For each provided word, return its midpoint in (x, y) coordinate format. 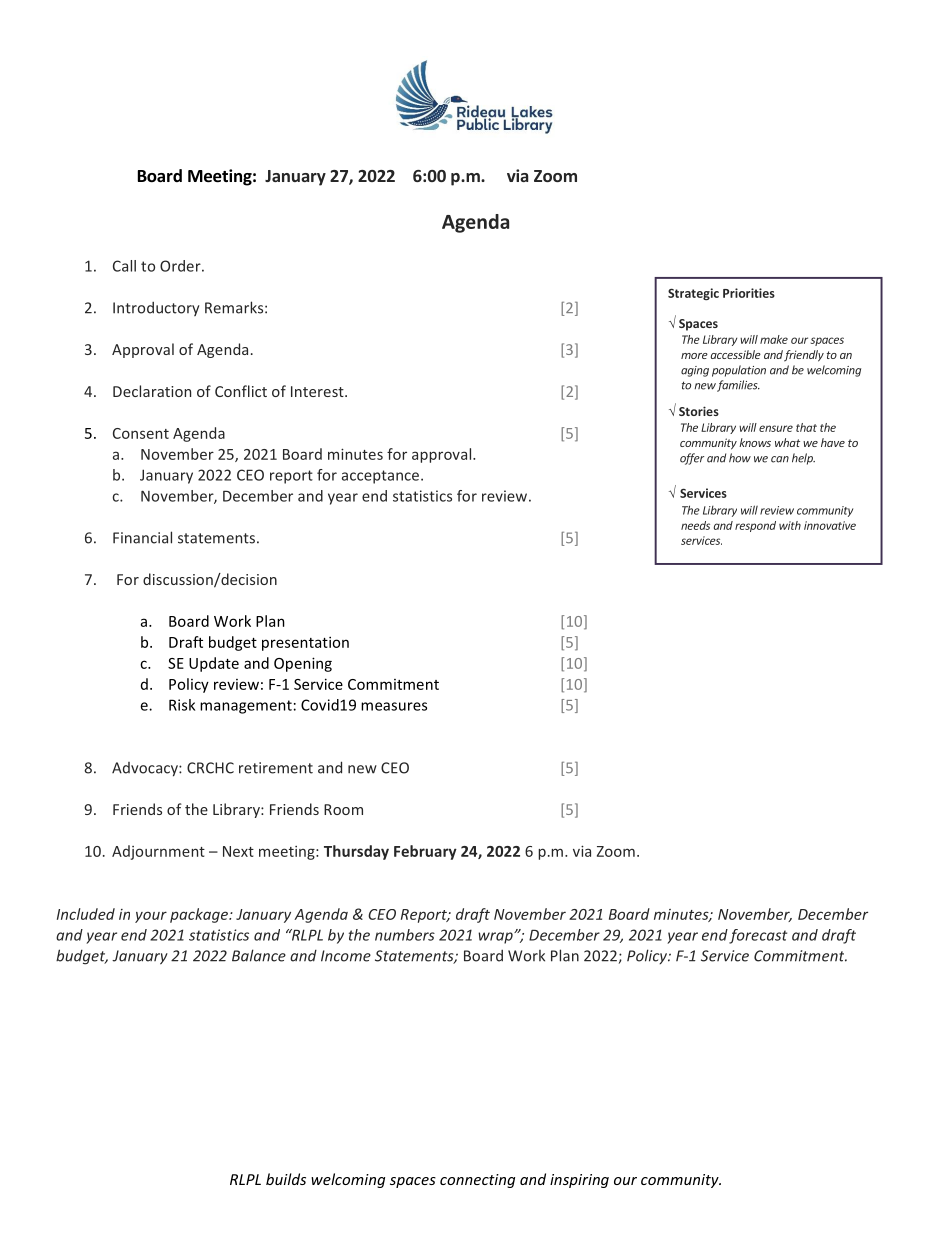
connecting (477, 1181)
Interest (318, 391)
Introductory (156, 309)
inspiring (579, 1181)
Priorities (749, 293)
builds (286, 1179)
